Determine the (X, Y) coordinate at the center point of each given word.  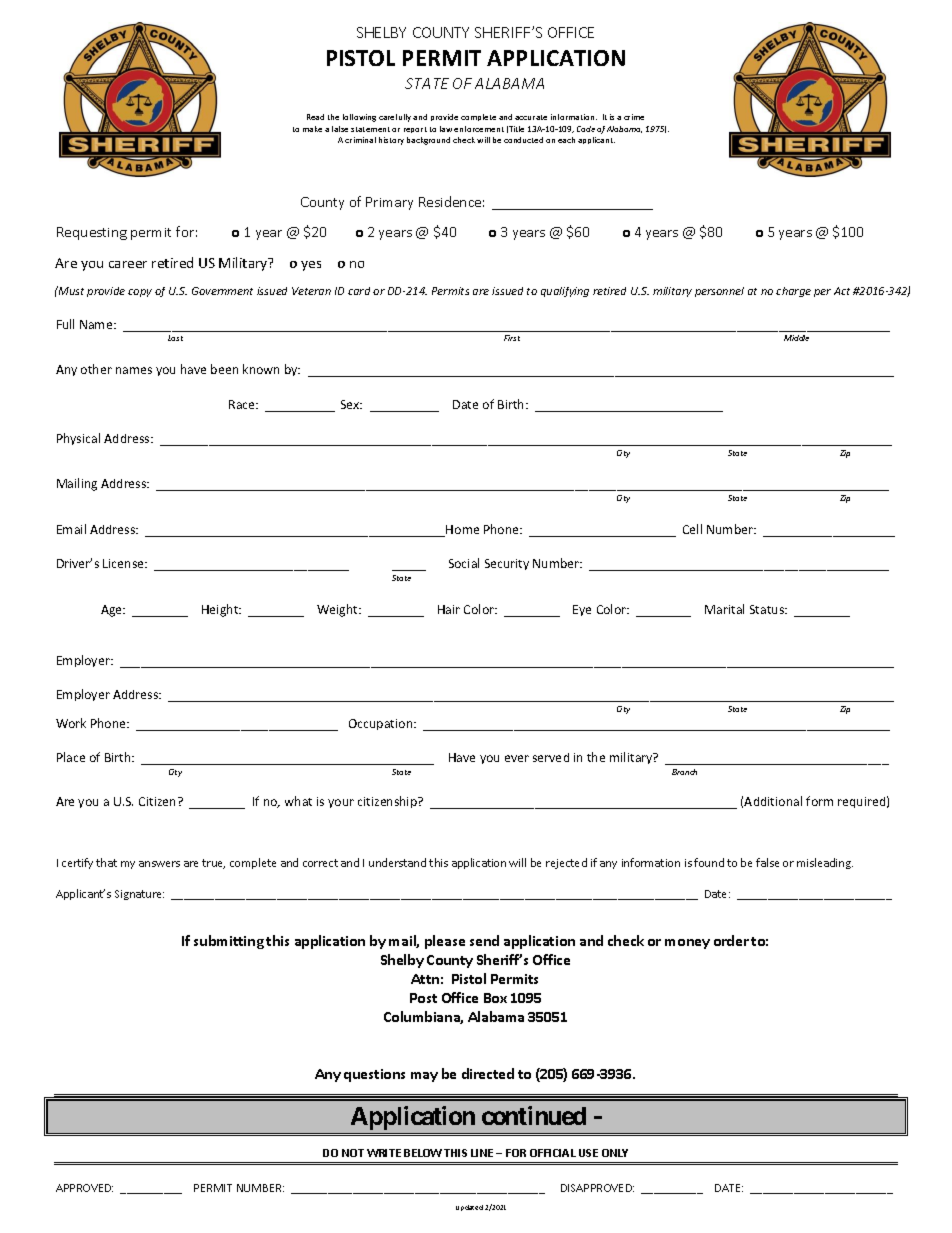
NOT (353, 1153)
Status (768, 609)
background (428, 141)
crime (634, 117)
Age (113, 611)
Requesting (92, 233)
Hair (449, 609)
